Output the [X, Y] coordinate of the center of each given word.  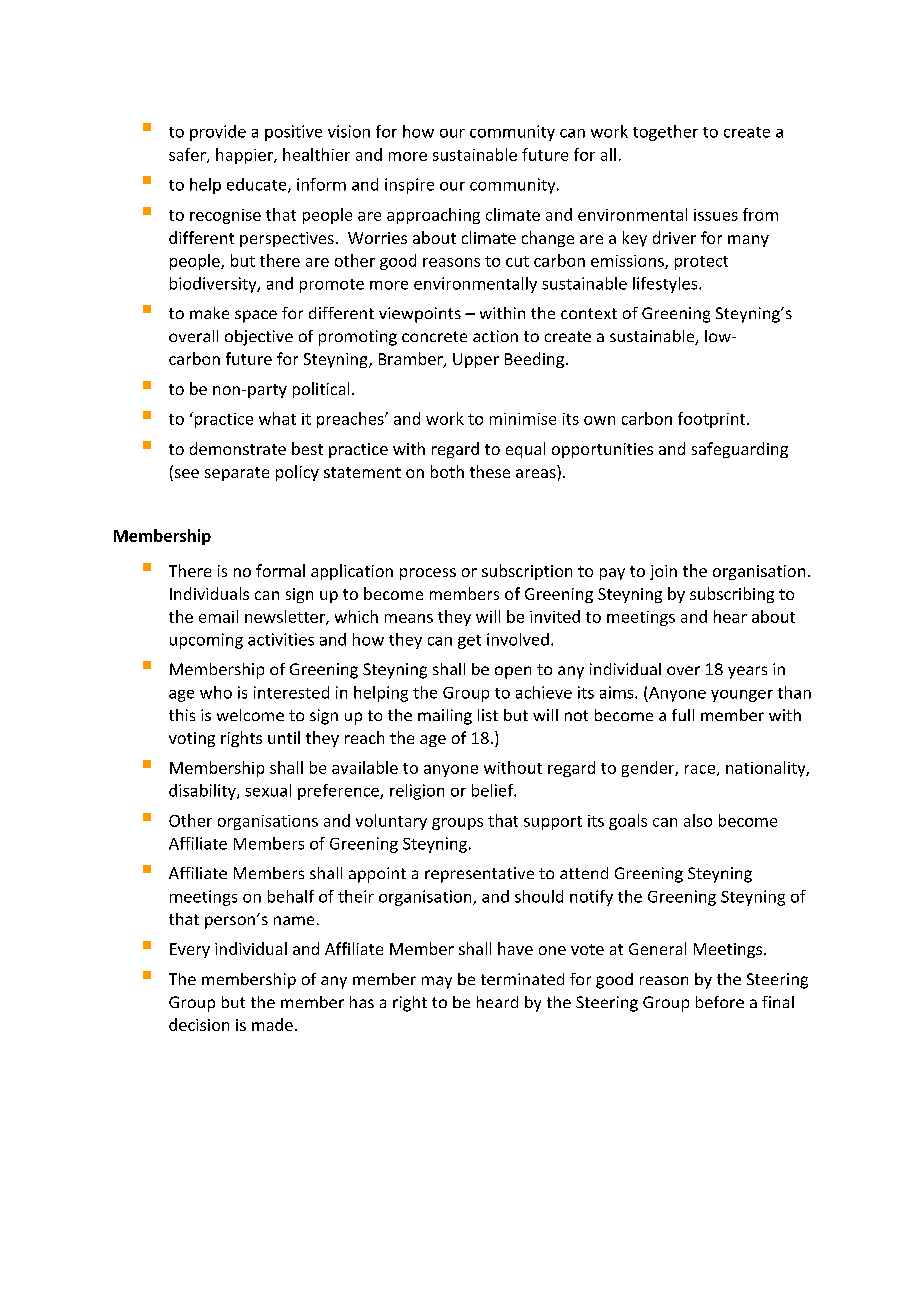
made [272, 1024]
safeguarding [740, 450]
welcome [250, 715]
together [665, 133]
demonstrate [238, 448]
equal [525, 450]
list [488, 715]
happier [245, 156]
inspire [409, 186]
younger [742, 696]
